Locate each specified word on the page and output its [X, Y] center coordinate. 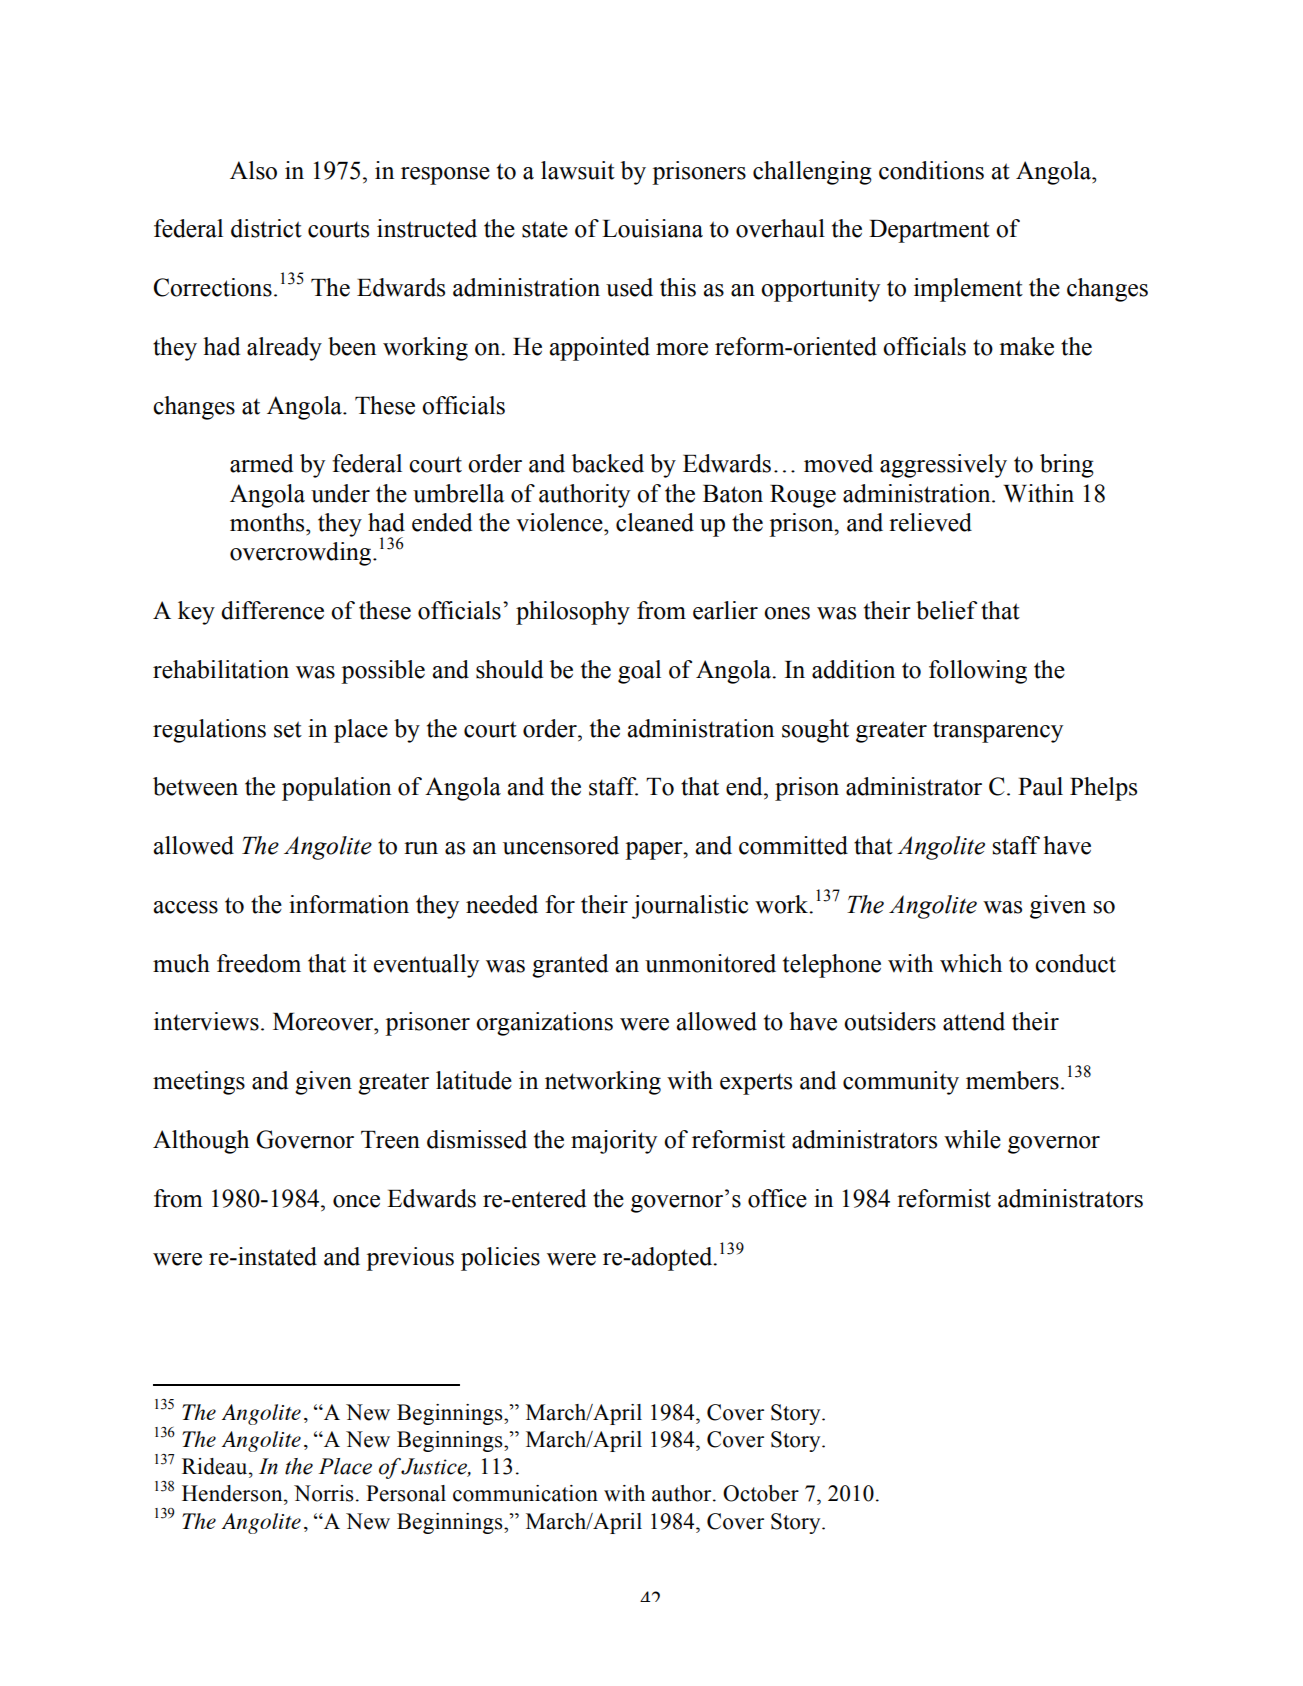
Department [929, 231]
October [761, 1493]
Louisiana [652, 228]
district [266, 228]
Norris [324, 1493]
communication [525, 1493]
